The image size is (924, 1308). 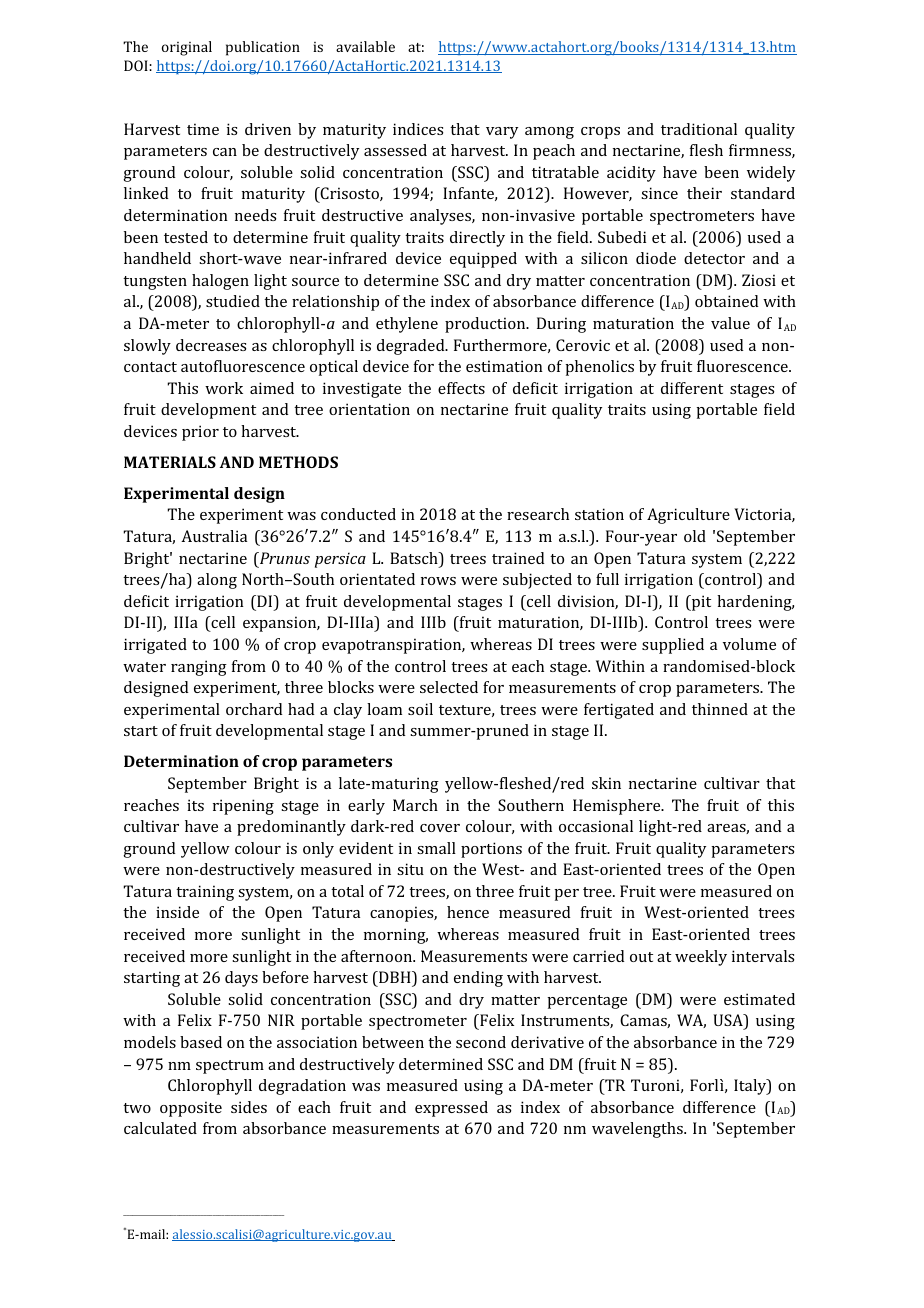 What do you see at coordinates (230, 1067) in the page?
I see `spectrum` at bounding box center [230, 1067].
